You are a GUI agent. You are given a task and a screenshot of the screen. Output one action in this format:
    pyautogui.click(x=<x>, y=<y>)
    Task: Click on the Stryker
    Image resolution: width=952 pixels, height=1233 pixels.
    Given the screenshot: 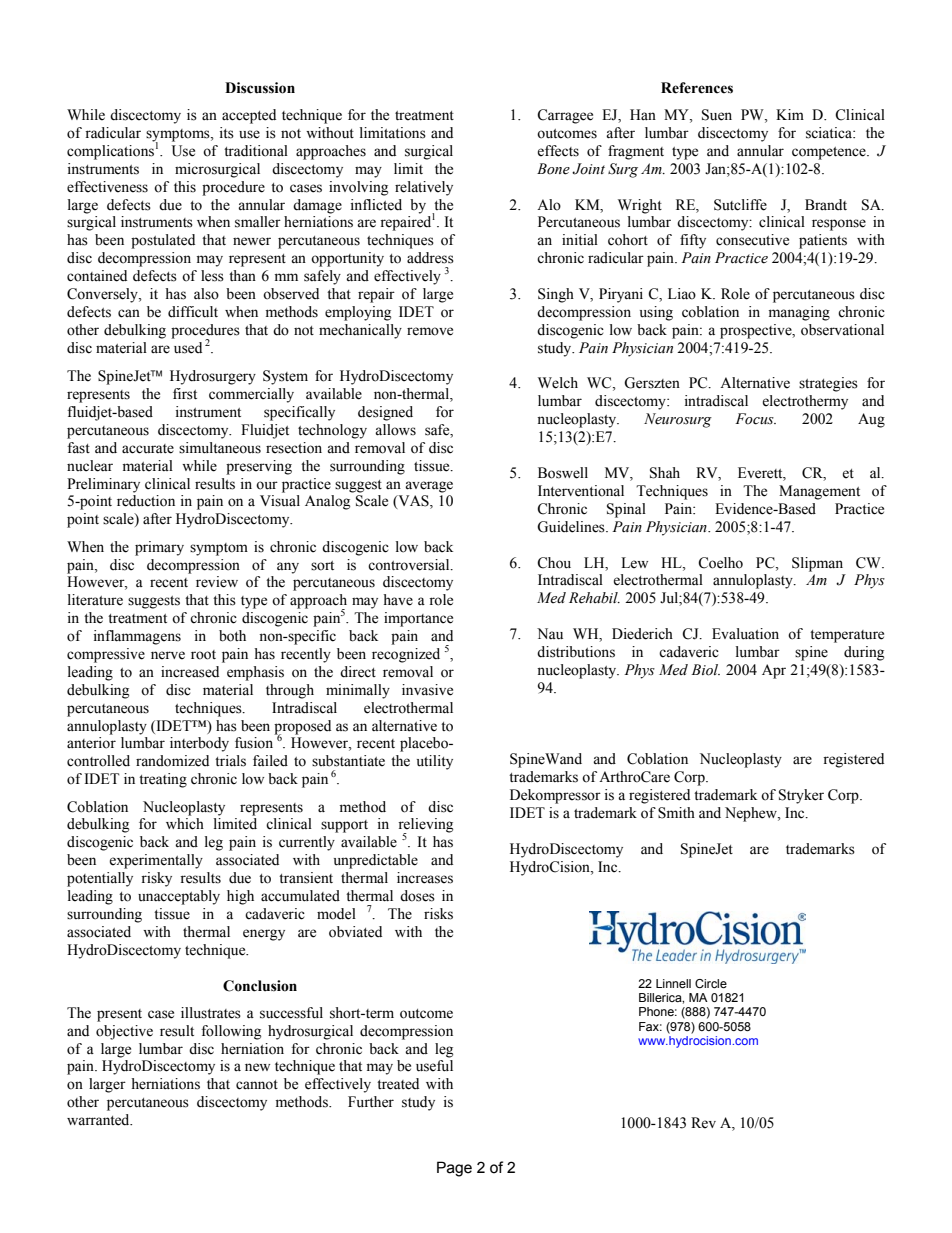 What is the action you would take?
    pyautogui.click(x=801, y=796)
